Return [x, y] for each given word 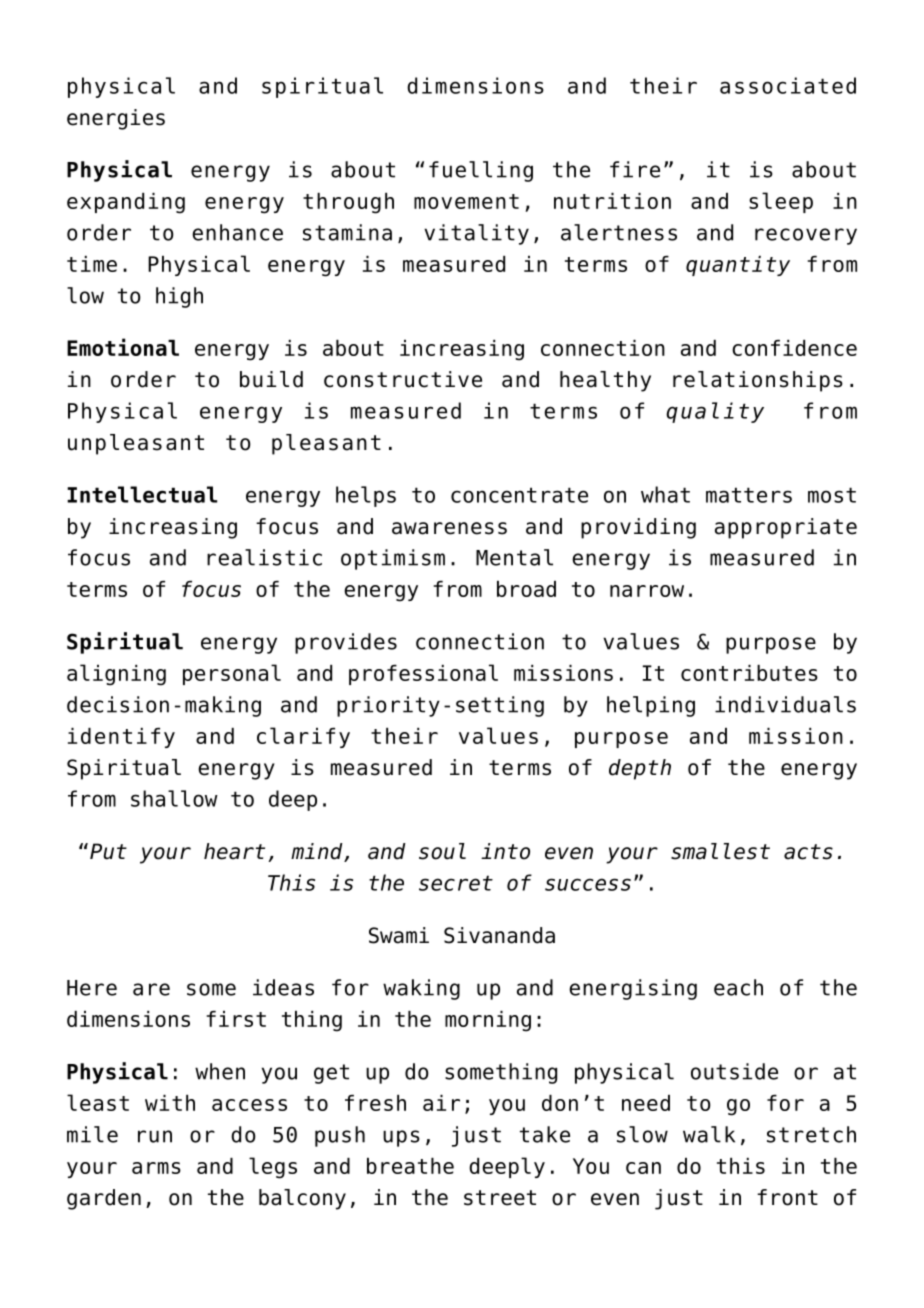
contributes [749, 673]
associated [788, 85]
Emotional [123, 347]
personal [232, 674]
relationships [758, 381]
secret [456, 883]
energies [116, 119]
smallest [720, 851]
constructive [403, 379]
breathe [410, 1166]
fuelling [481, 171]
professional [423, 674]
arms [156, 1168]
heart [234, 851]
